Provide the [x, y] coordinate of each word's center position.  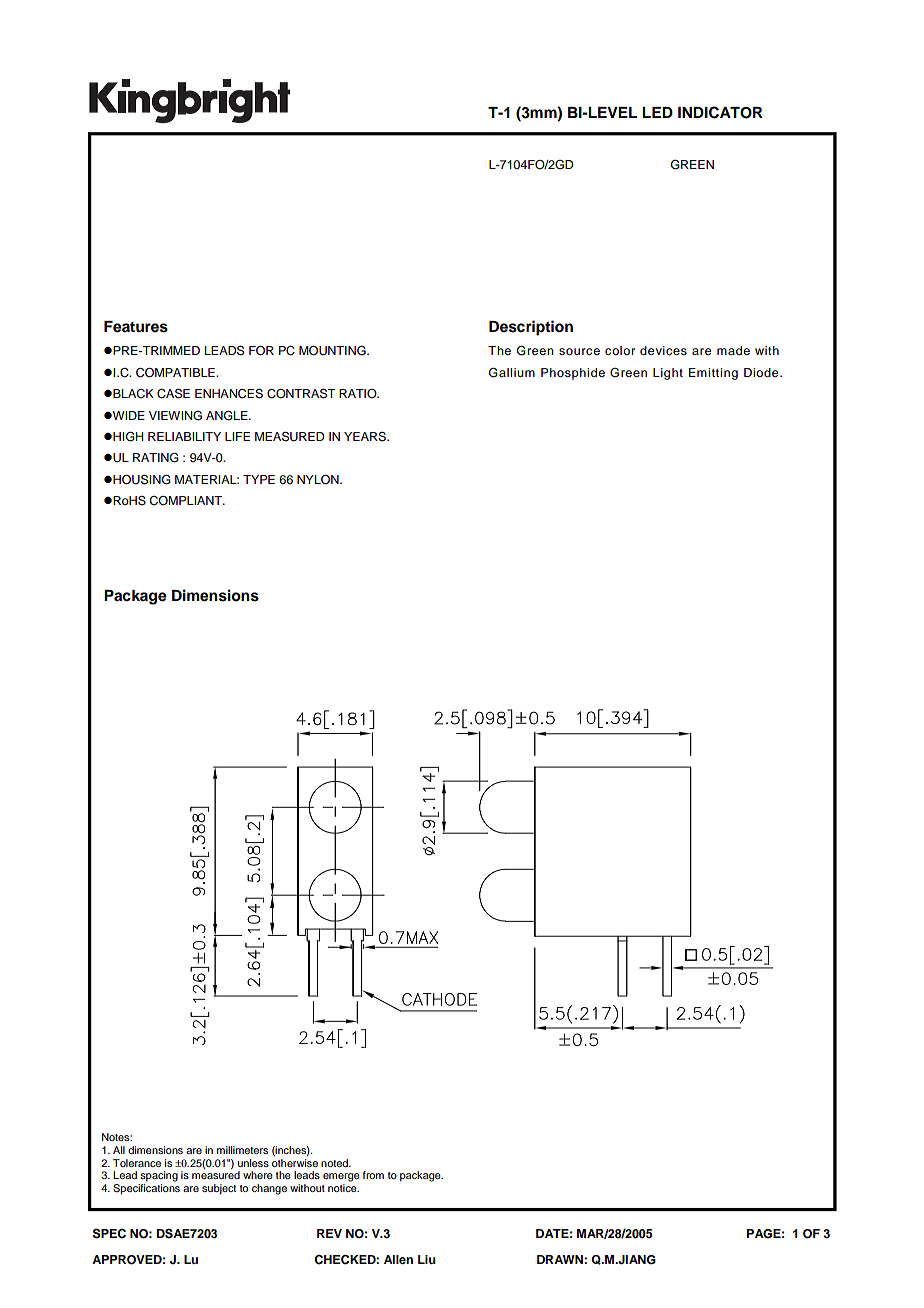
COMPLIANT [186, 501]
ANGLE [228, 415]
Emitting [713, 374]
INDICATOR [720, 112]
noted [335, 1163]
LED [657, 112]
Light [668, 374]
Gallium [512, 372]
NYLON [319, 480]
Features [136, 327]
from [373, 1175]
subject [219, 1189]
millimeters [242, 1150]
